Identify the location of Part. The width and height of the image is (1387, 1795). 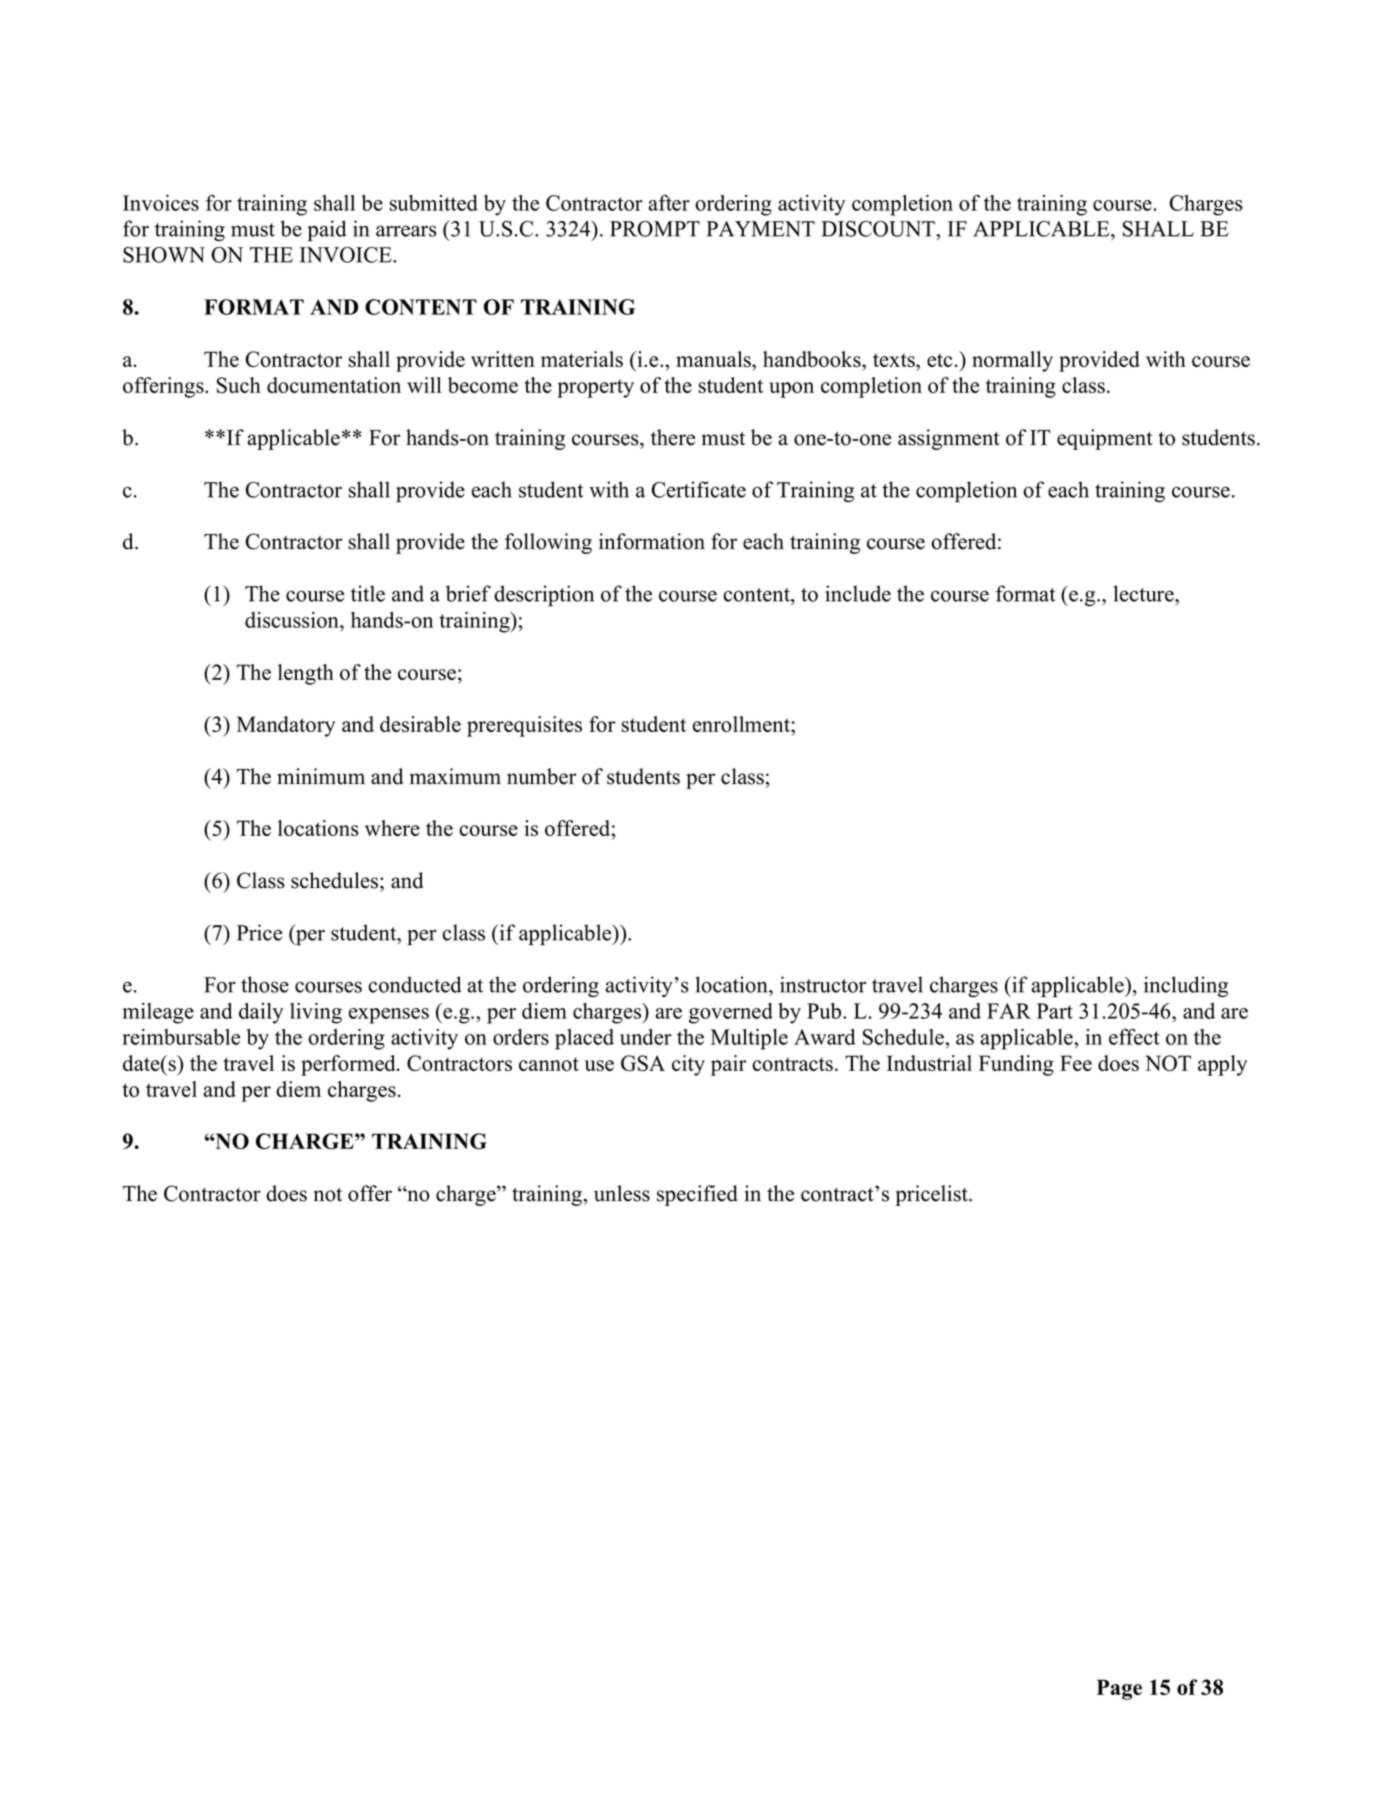
(1055, 1011).
